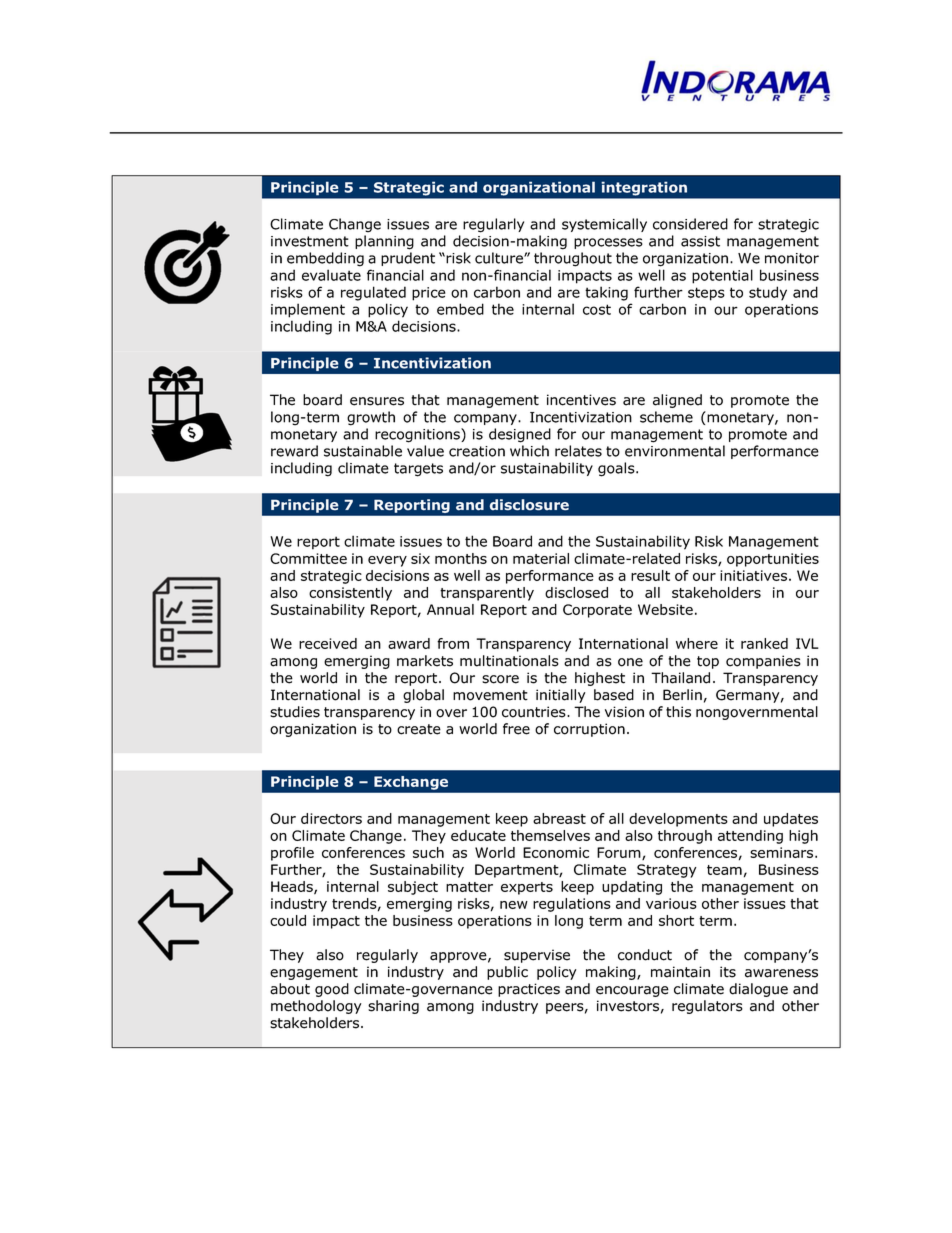 This image has width=952, height=1233. I want to click on culture, so click(500, 258).
